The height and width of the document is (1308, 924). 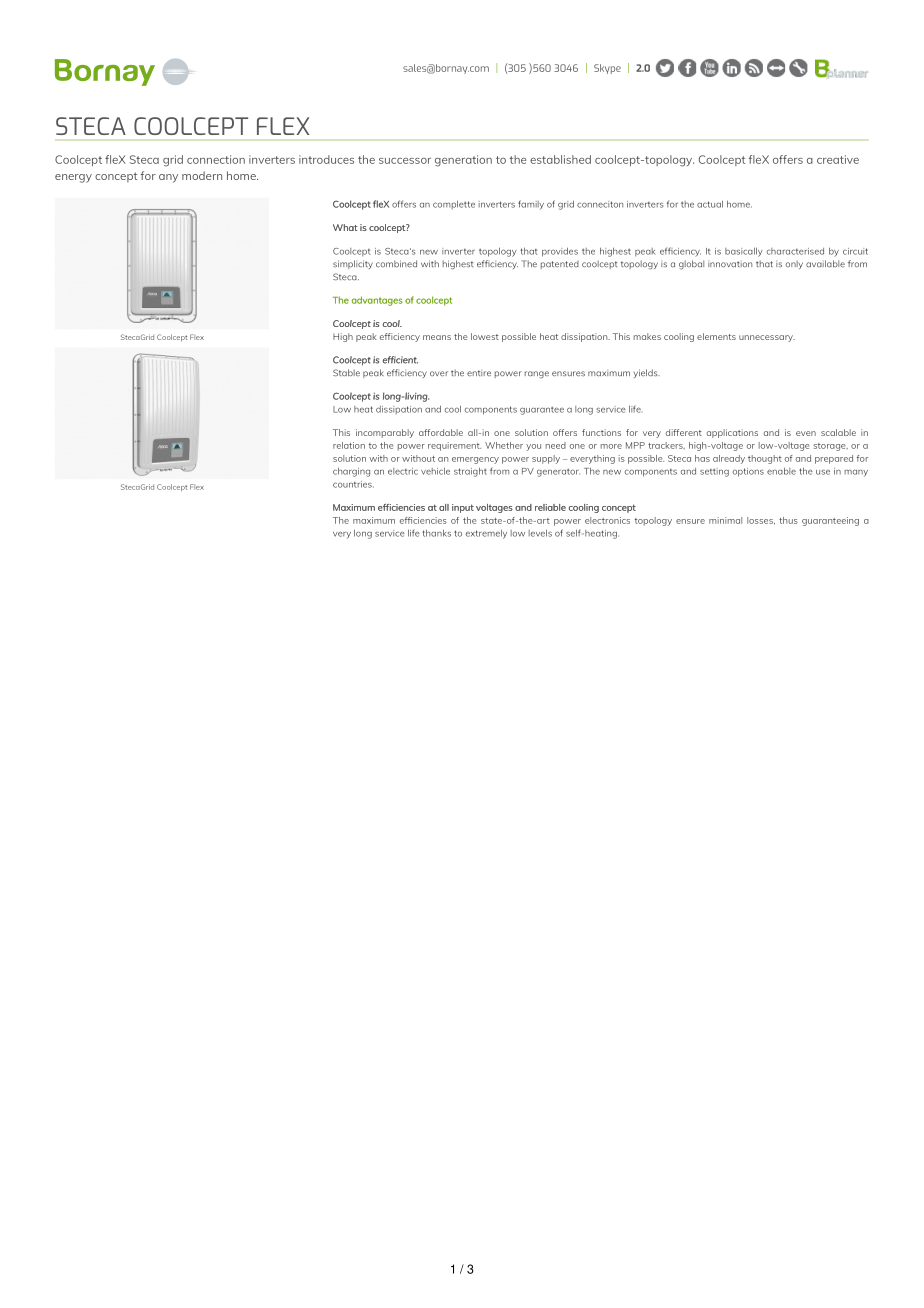 I want to click on lowest, so click(x=485, y=336).
